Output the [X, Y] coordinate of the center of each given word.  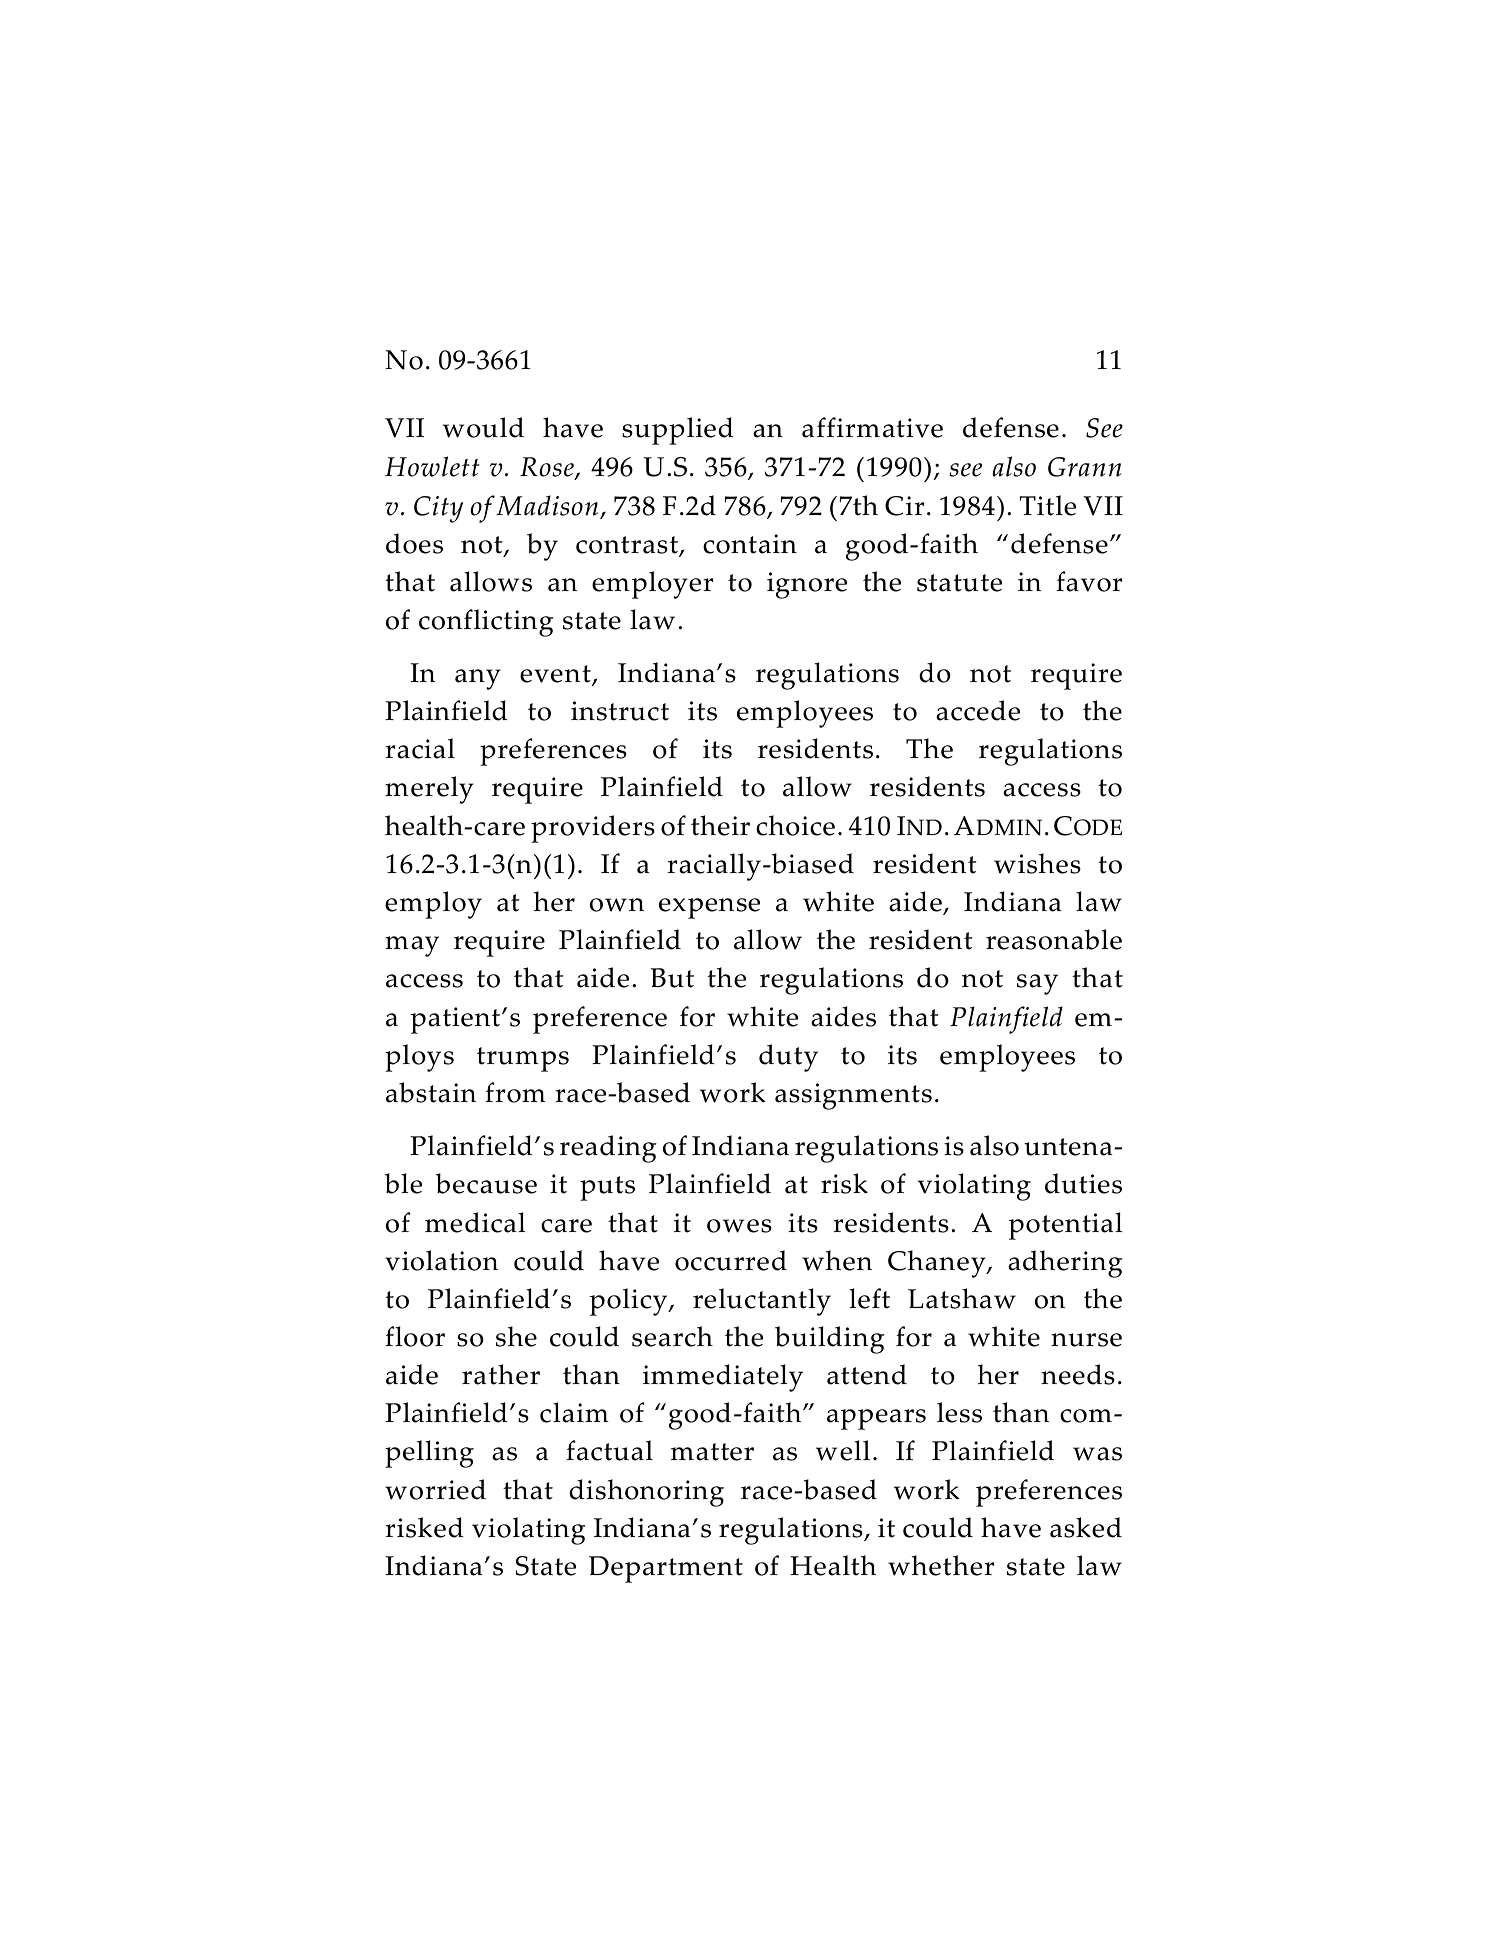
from [515, 1092]
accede [978, 710]
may [412, 946]
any [478, 679]
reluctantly [762, 1302]
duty [788, 1058]
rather [501, 1374]
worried [435, 1489]
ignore [807, 585]
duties [1083, 1183]
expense [709, 908]
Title [1047, 505]
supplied [678, 431]
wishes [1037, 863]
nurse [1086, 1340]
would [483, 427]
